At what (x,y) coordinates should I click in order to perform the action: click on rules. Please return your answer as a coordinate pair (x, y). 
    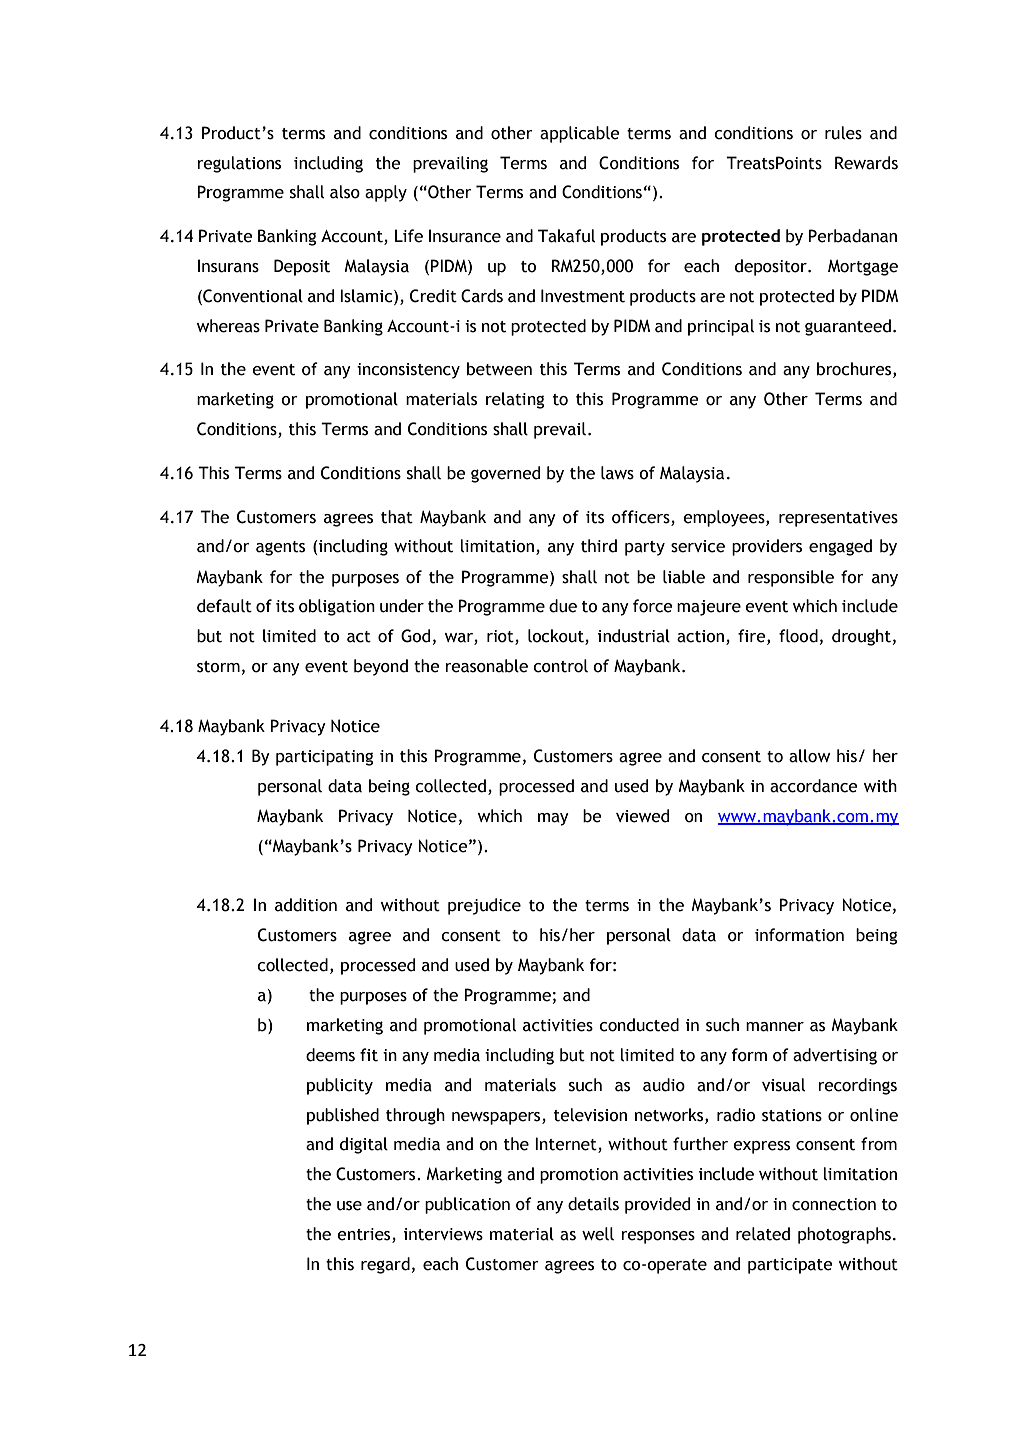
    Looking at the image, I should click on (843, 133).
